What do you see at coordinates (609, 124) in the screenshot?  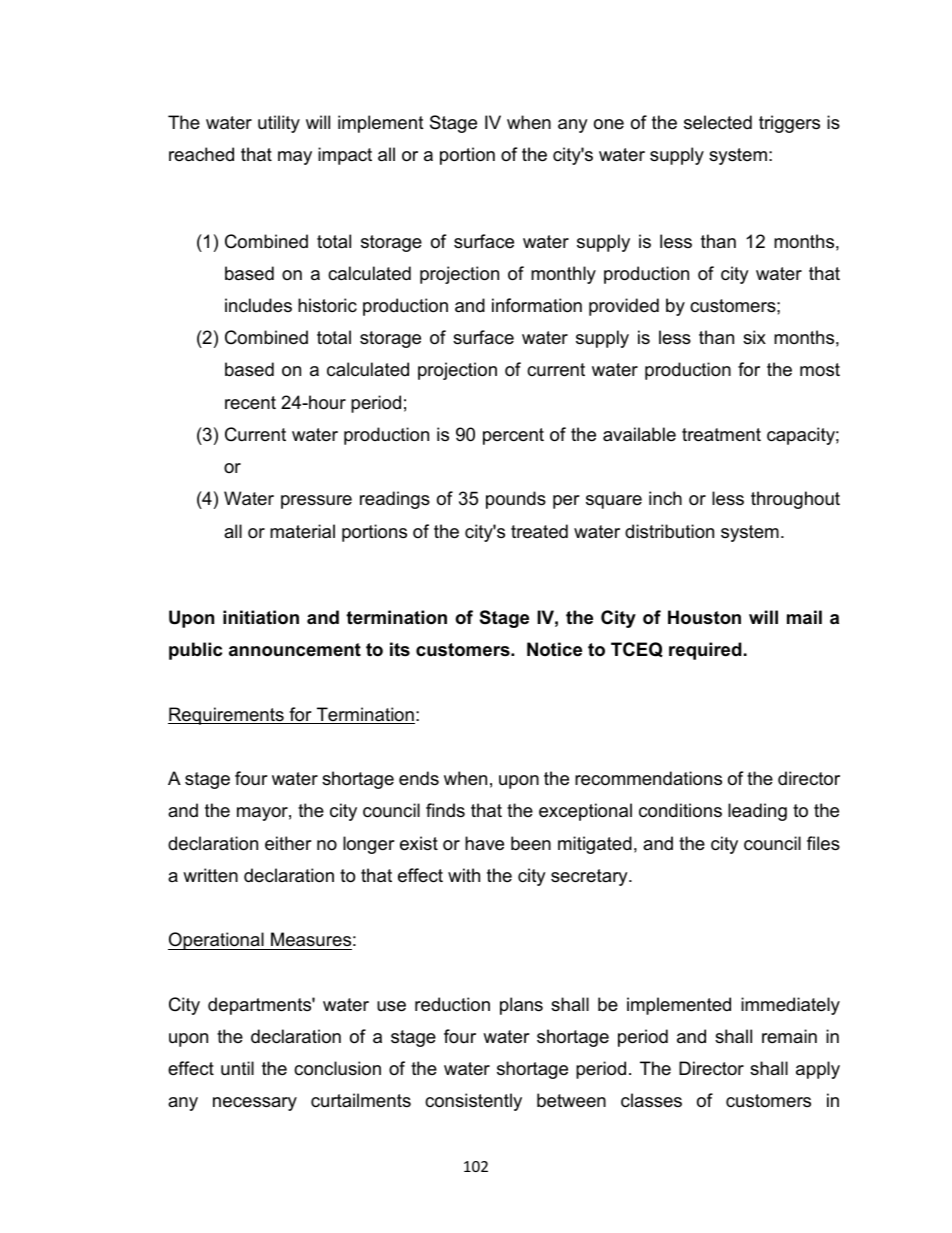 I see `one` at bounding box center [609, 124].
